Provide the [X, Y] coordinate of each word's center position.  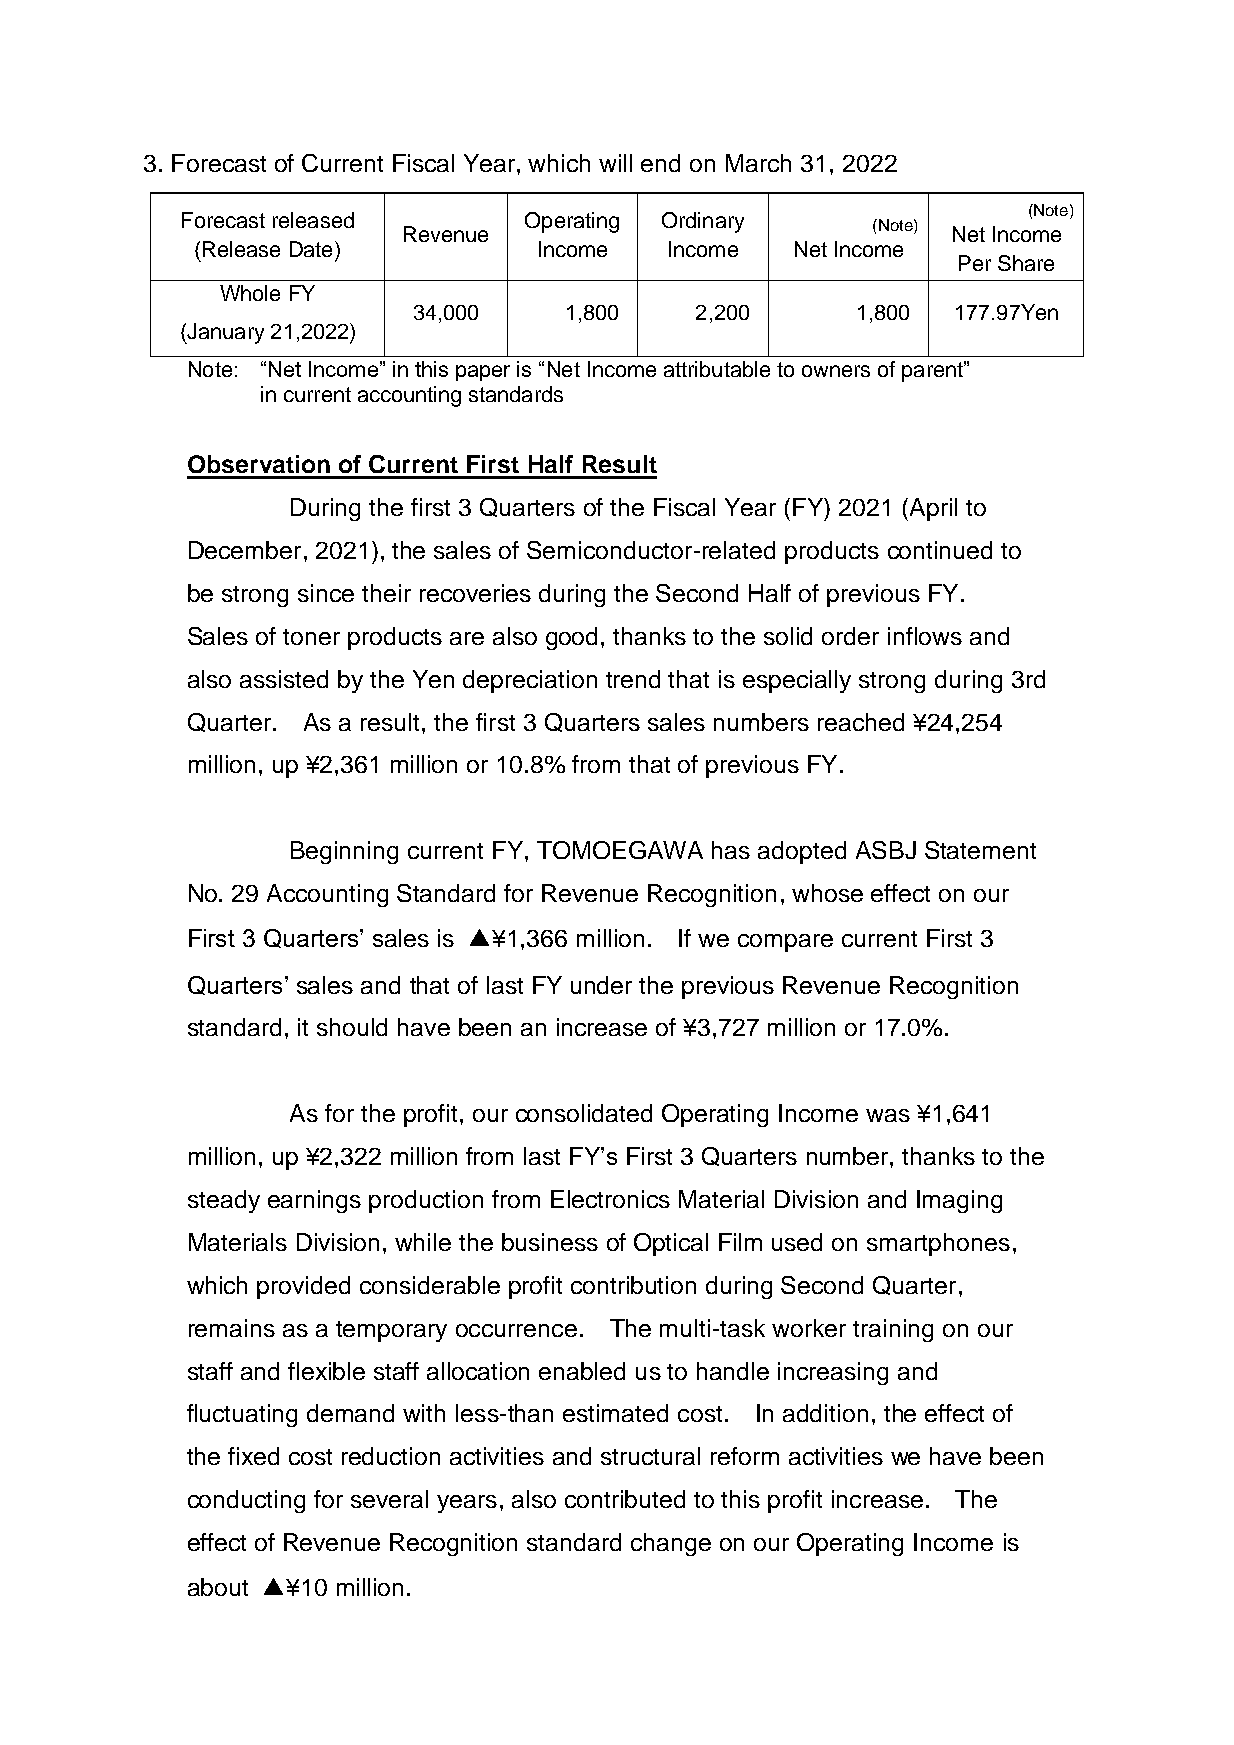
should [352, 1027]
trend [633, 679]
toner [311, 637]
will [615, 163]
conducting [246, 1501]
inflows [925, 636]
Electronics [610, 1199]
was [888, 1115]
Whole [250, 293]
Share [1026, 263]
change [671, 1544]
